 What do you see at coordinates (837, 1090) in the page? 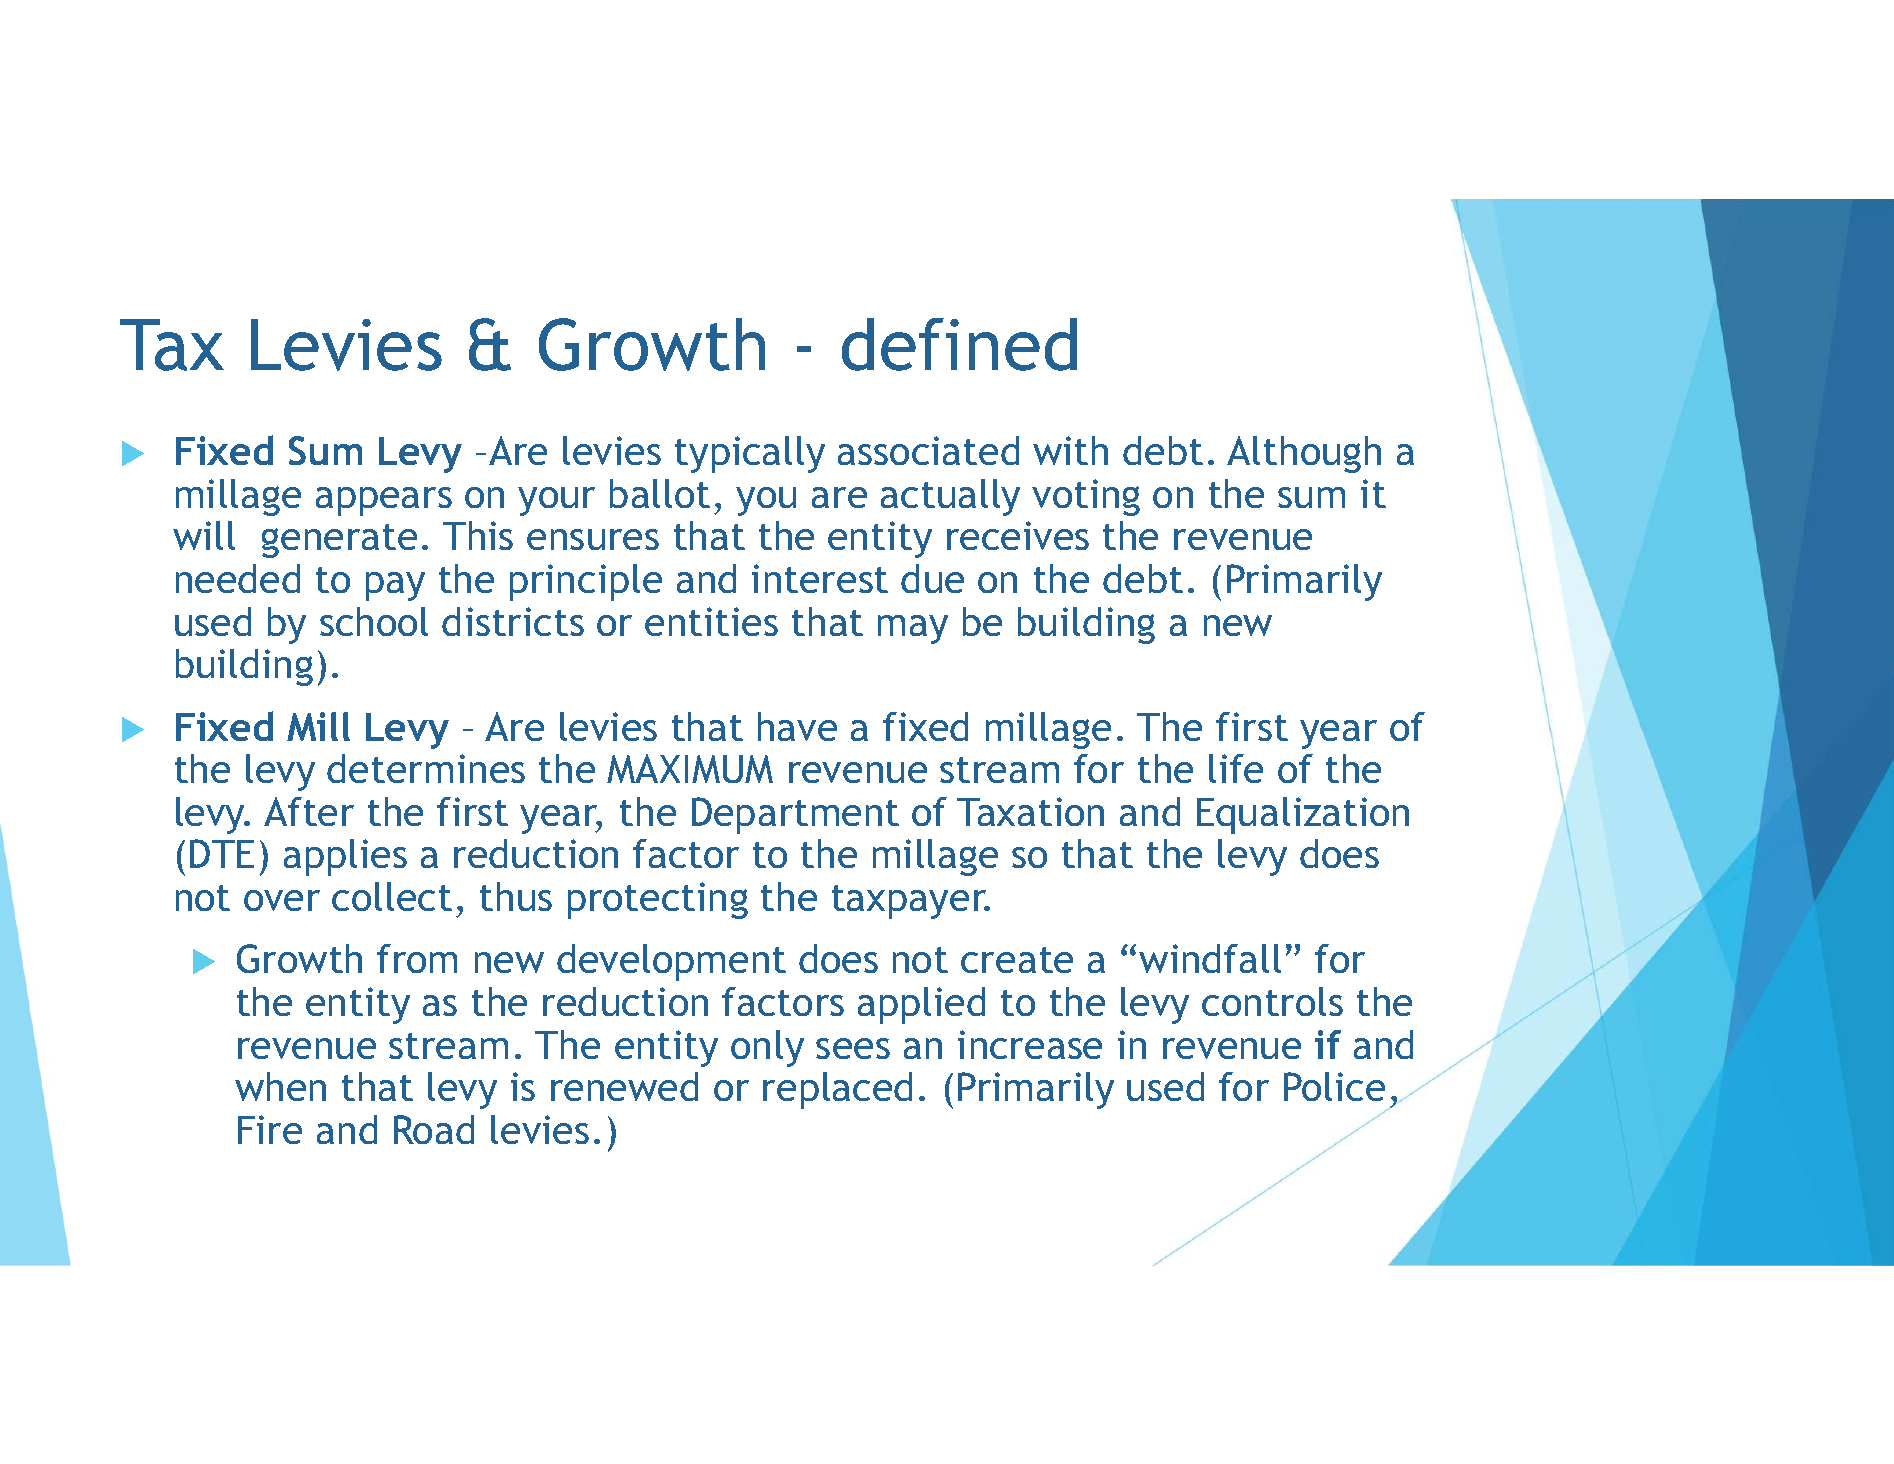
I see `replaced` at bounding box center [837, 1090].
